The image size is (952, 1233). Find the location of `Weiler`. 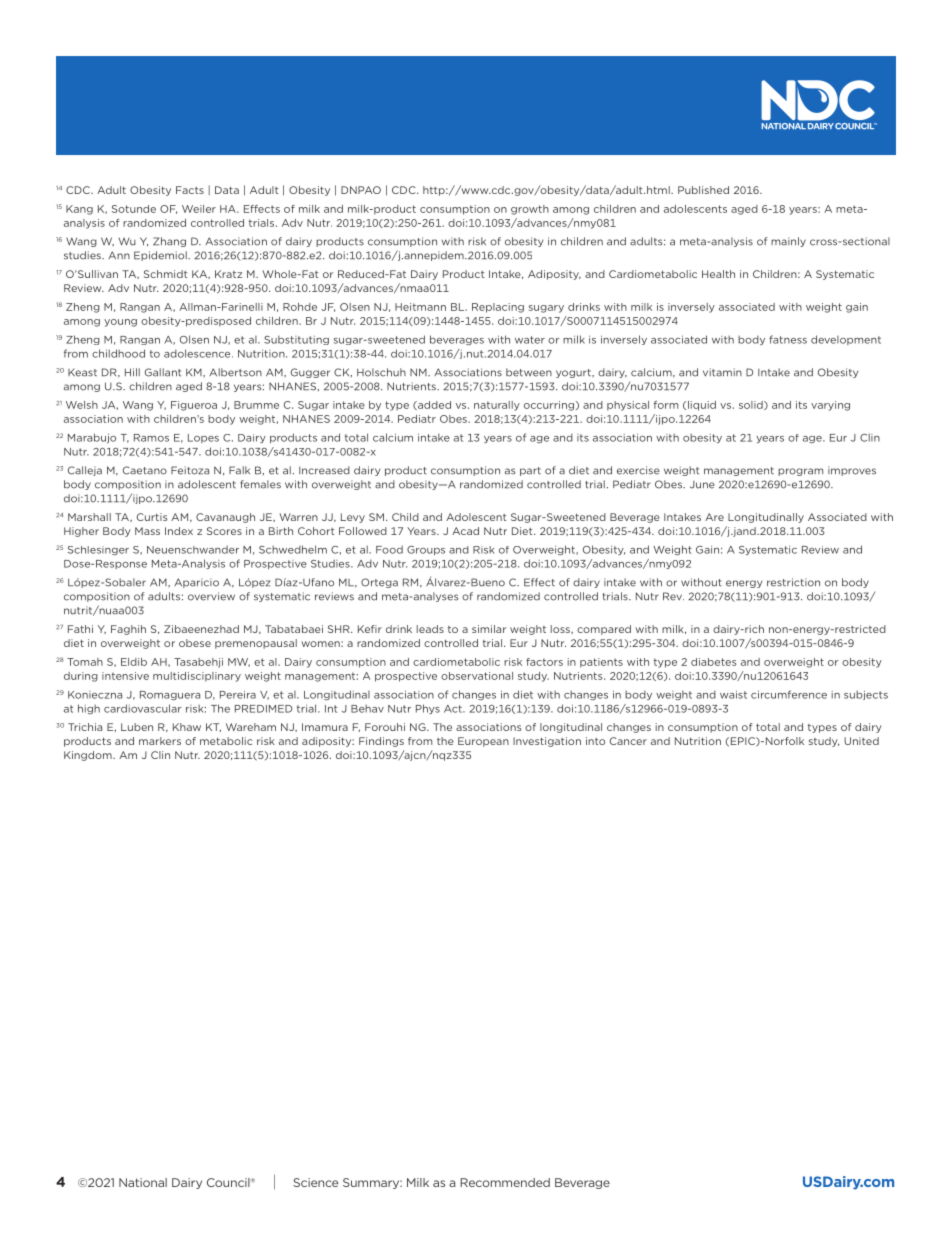

Weiler is located at coordinates (199, 209).
